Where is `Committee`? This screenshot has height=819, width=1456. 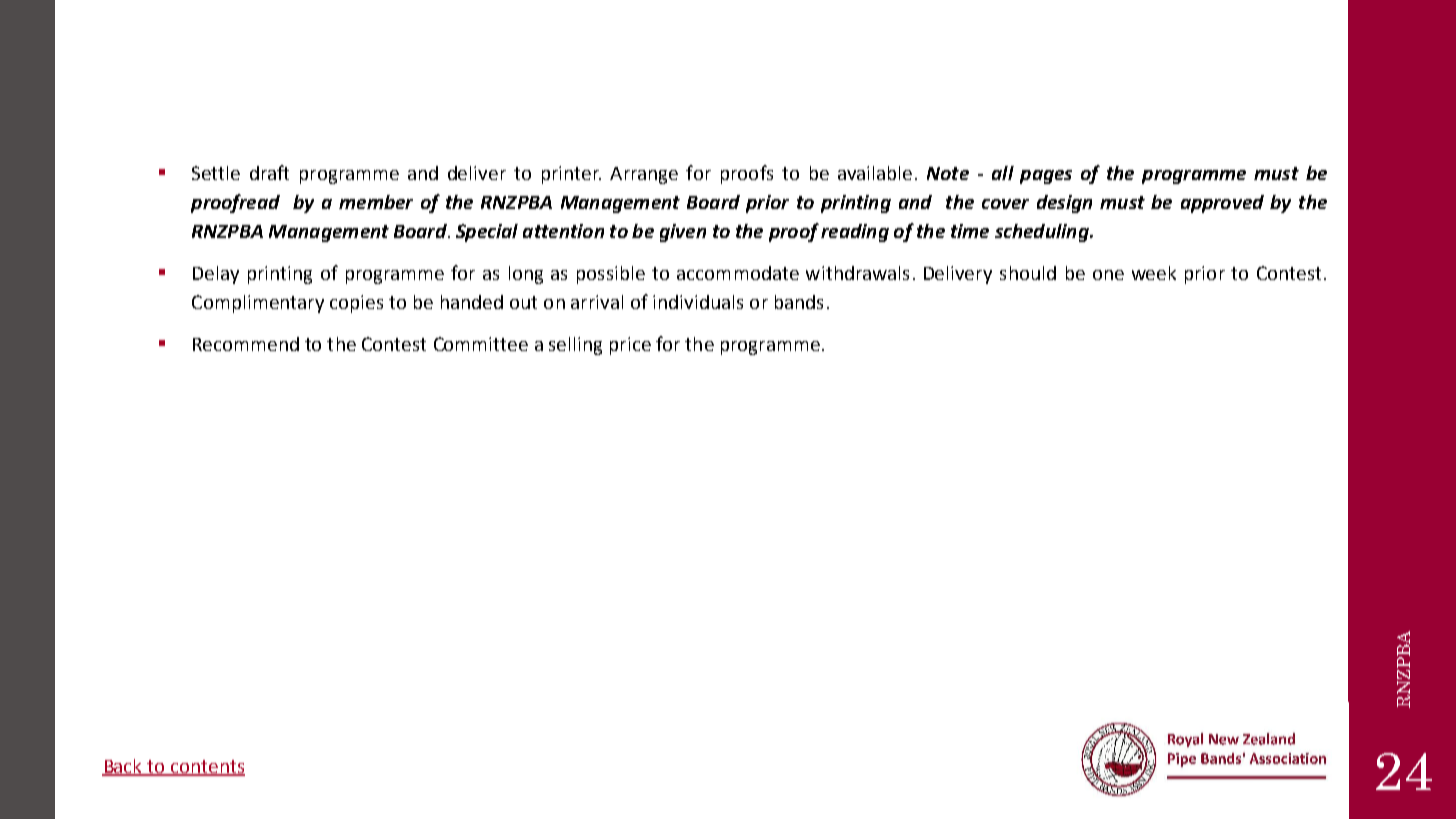 Committee is located at coordinates (481, 344).
